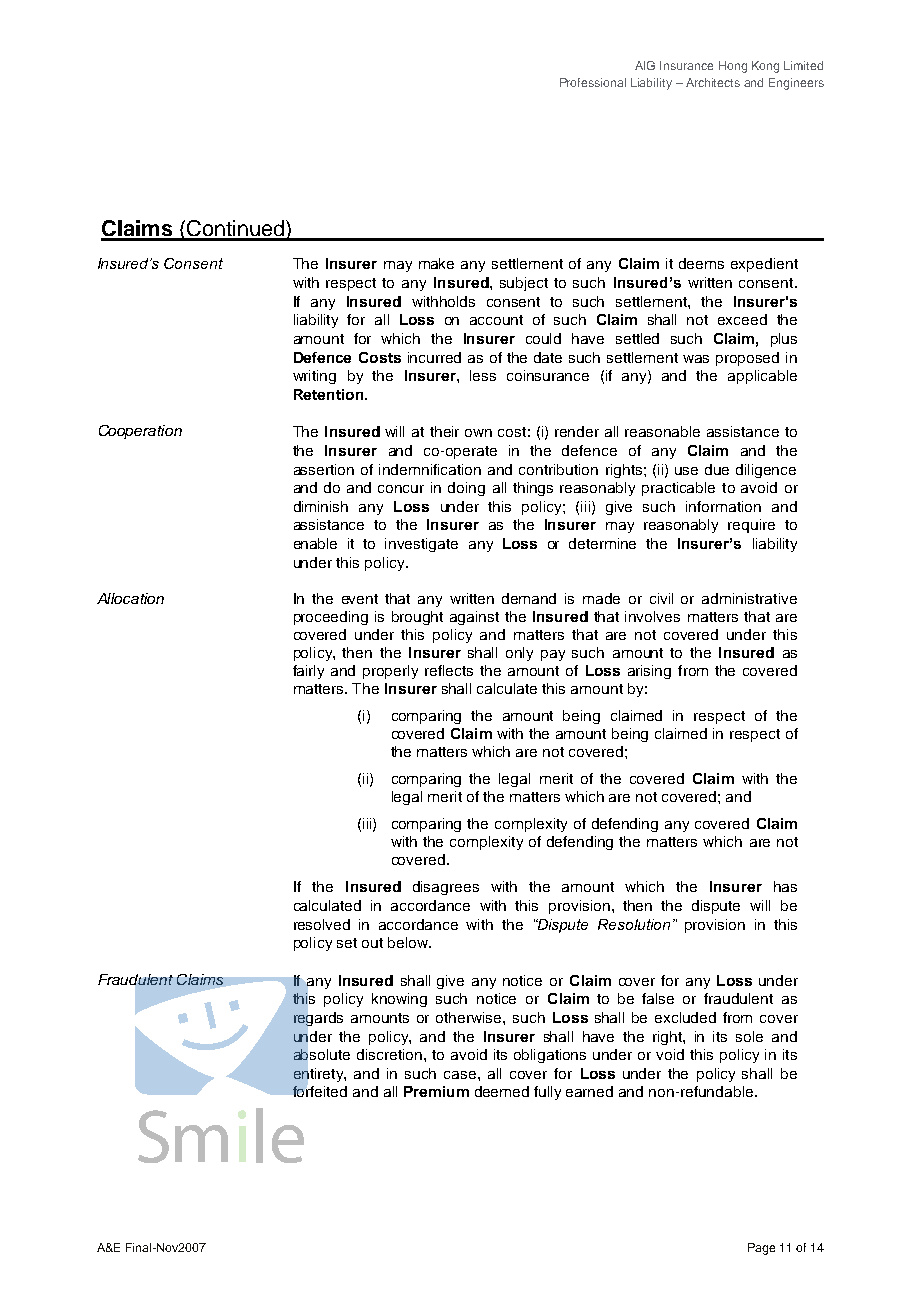 This screenshot has width=924, height=1308. What do you see at coordinates (593, 82) in the screenshot?
I see `Professional` at bounding box center [593, 82].
